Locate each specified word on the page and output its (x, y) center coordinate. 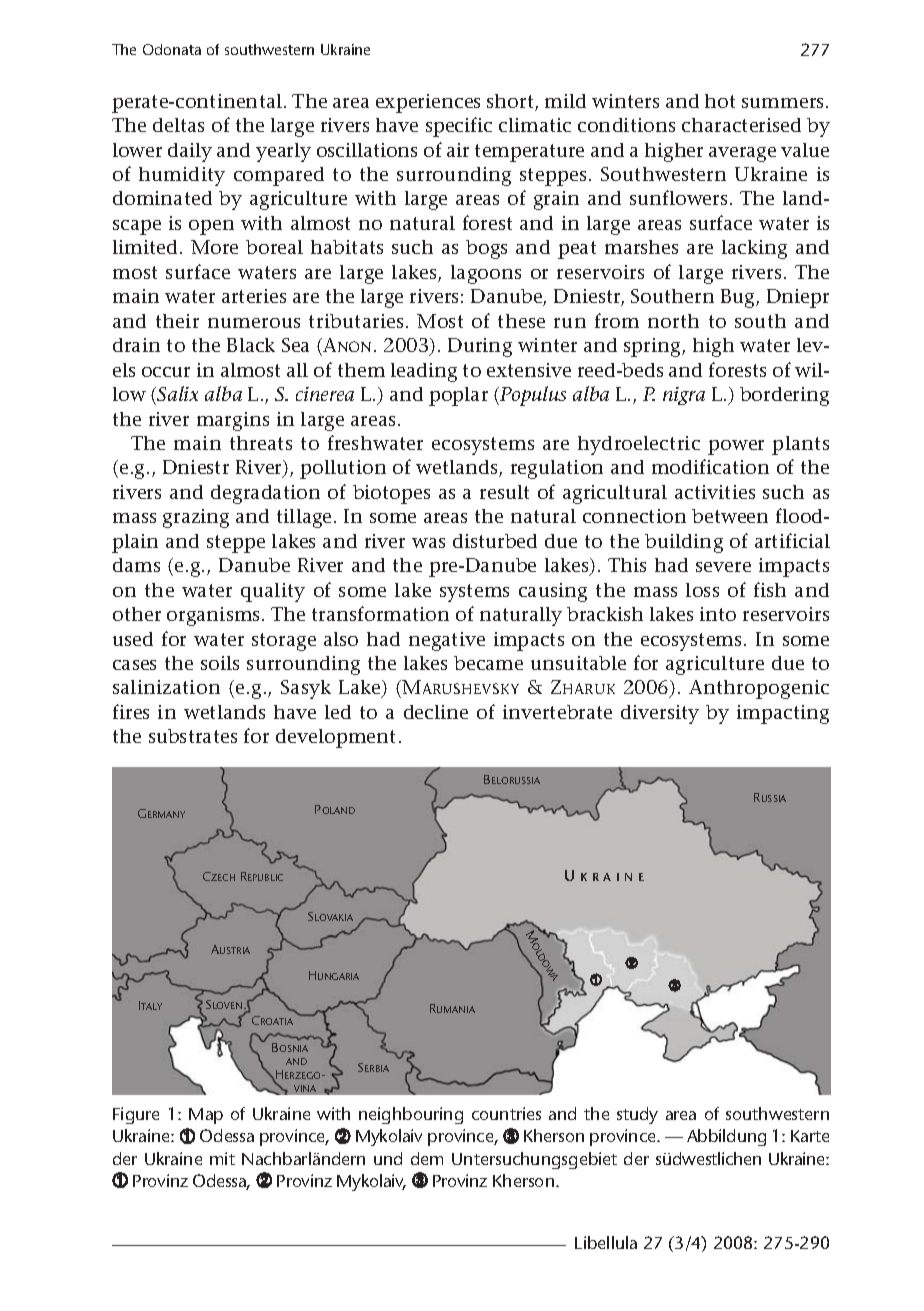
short (511, 102)
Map (206, 1116)
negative (447, 641)
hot (720, 101)
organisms (215, 616)
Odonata (172, 49)
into (718, 614)
